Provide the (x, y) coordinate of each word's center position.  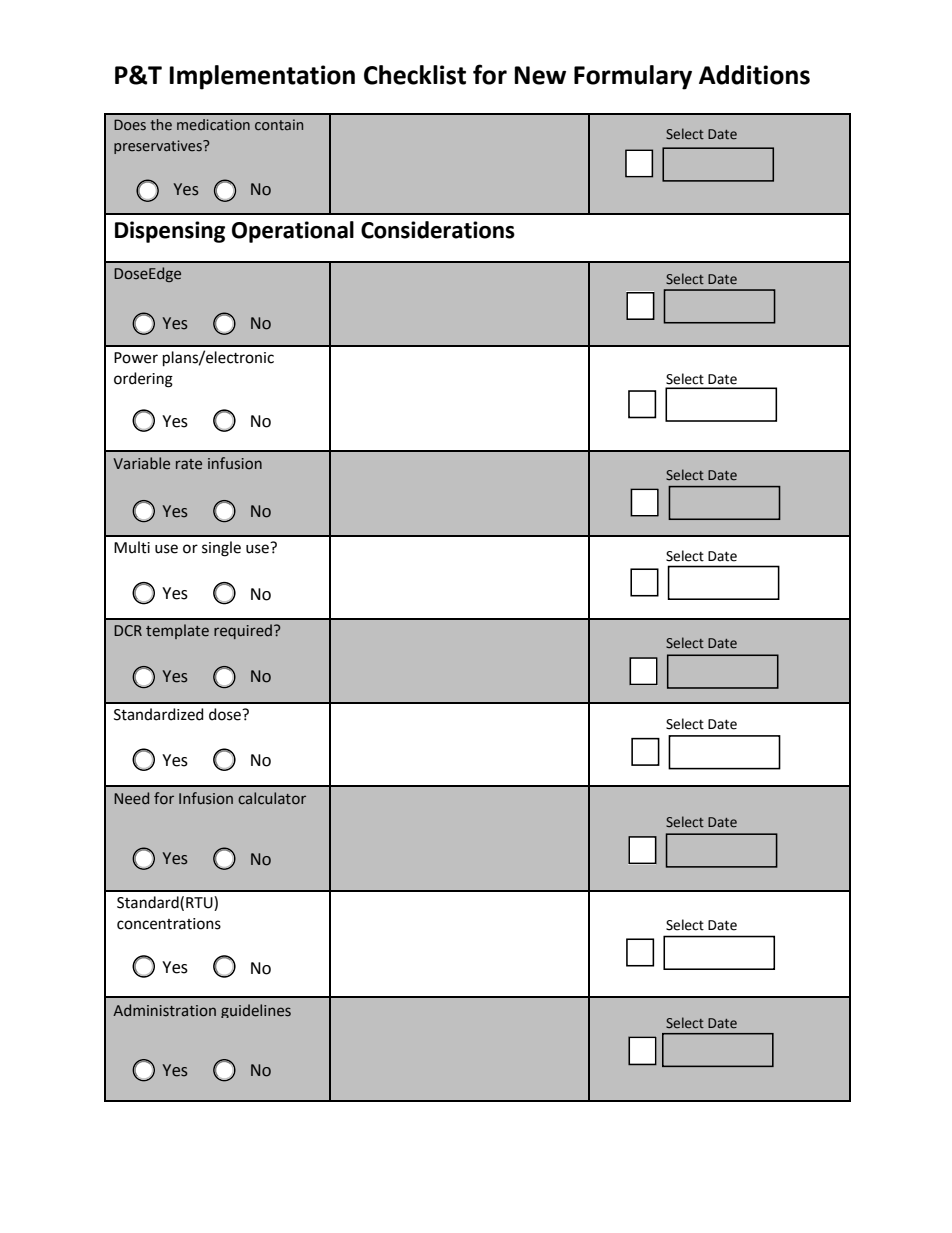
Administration (164, 1010)
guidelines (256, 1011)
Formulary (633, 77)
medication (213, 125)
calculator (272, 798)
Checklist (415, 75)
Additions (754, 75)
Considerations (438, 230)
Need (131, 798)
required (244, 631)
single (221, 549)
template (177, 631)
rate (189, 464)
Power (136, 358)
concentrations (169, 924)
